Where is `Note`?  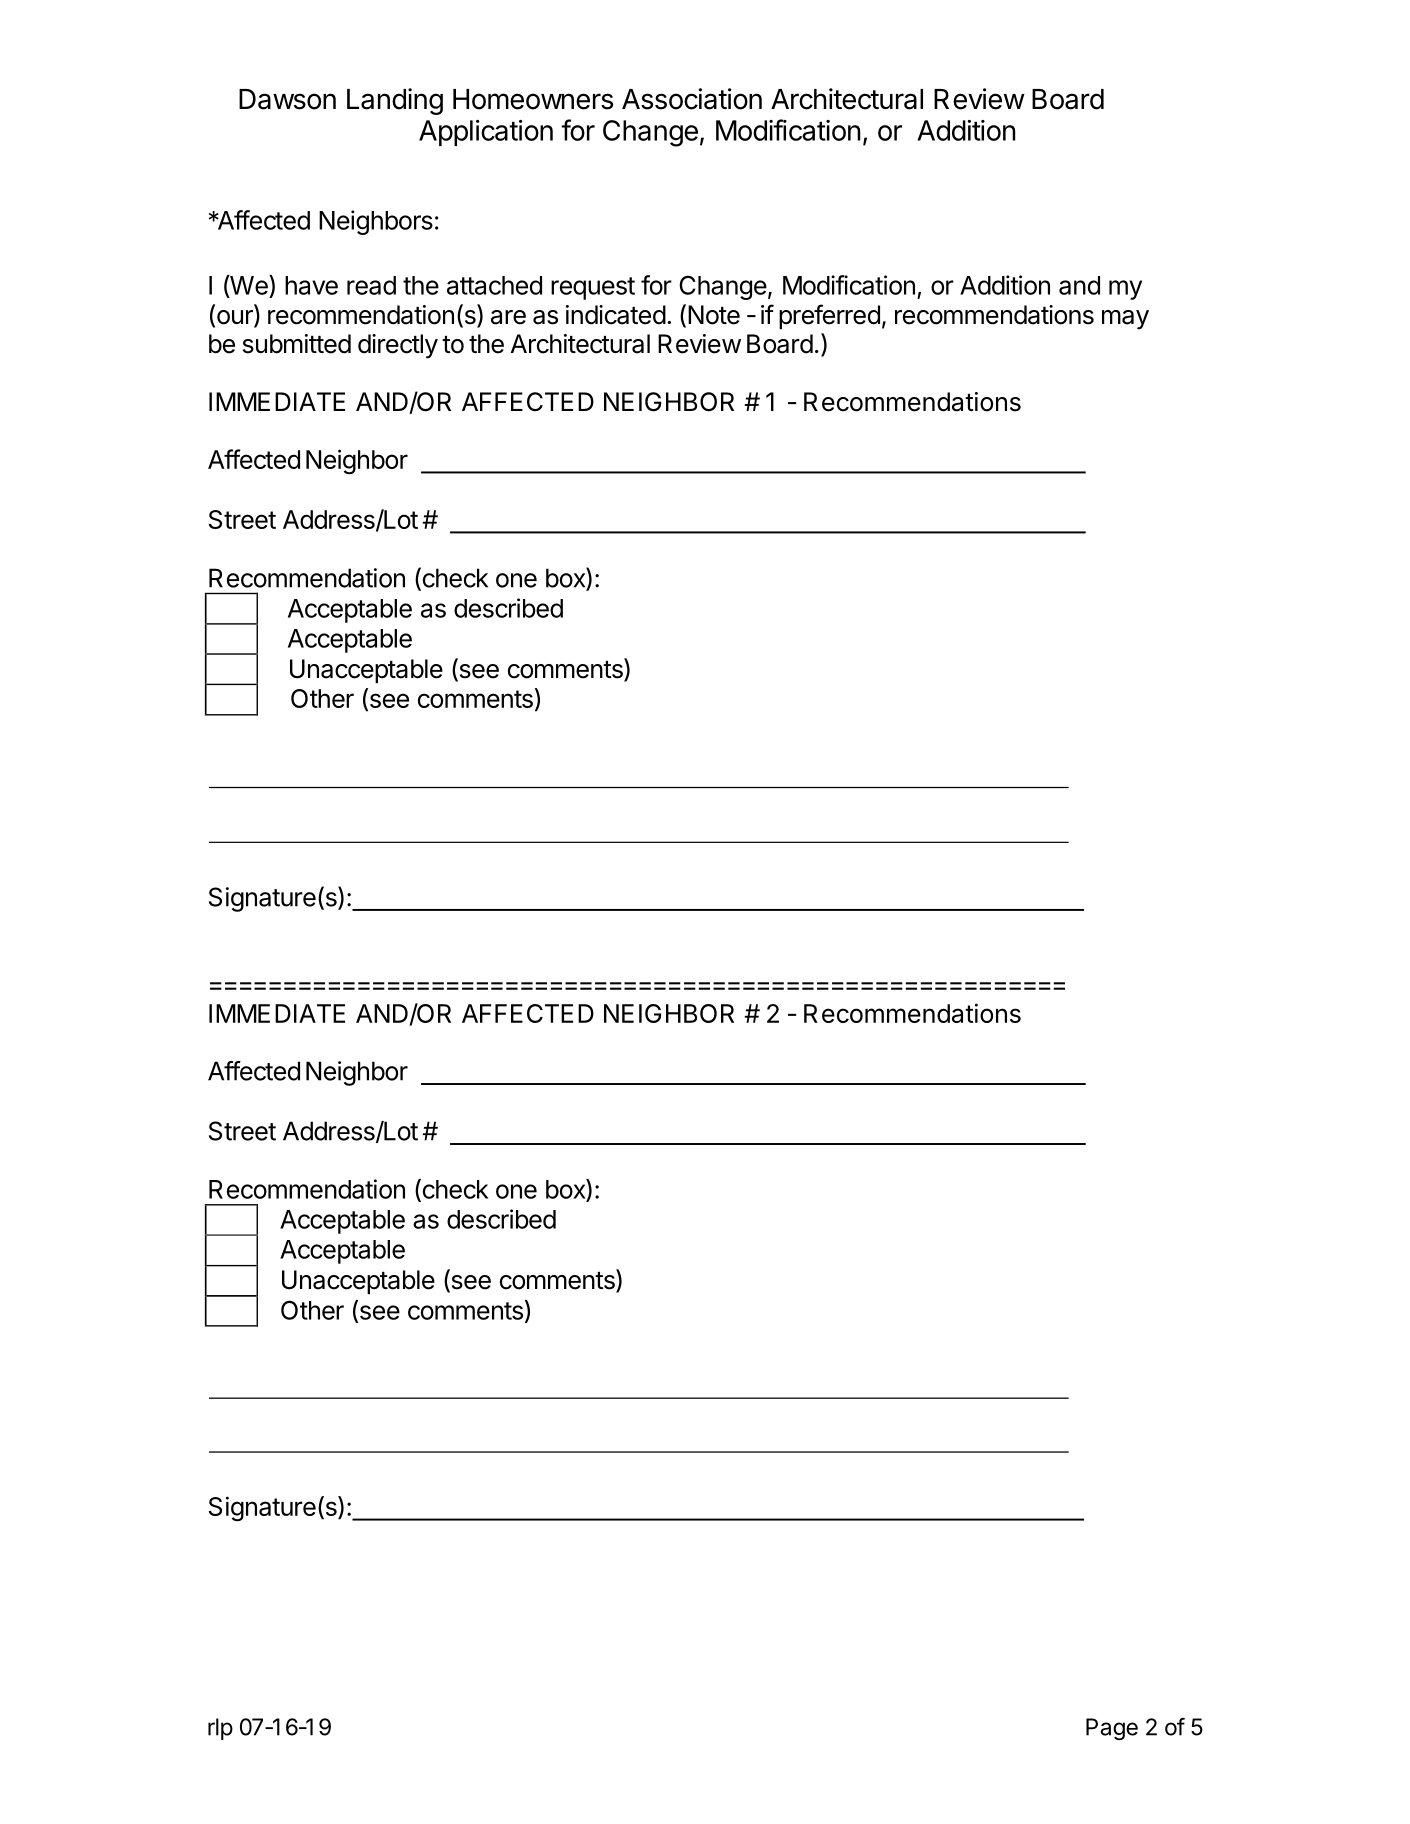
Note is located at coordinates (714, 315).
